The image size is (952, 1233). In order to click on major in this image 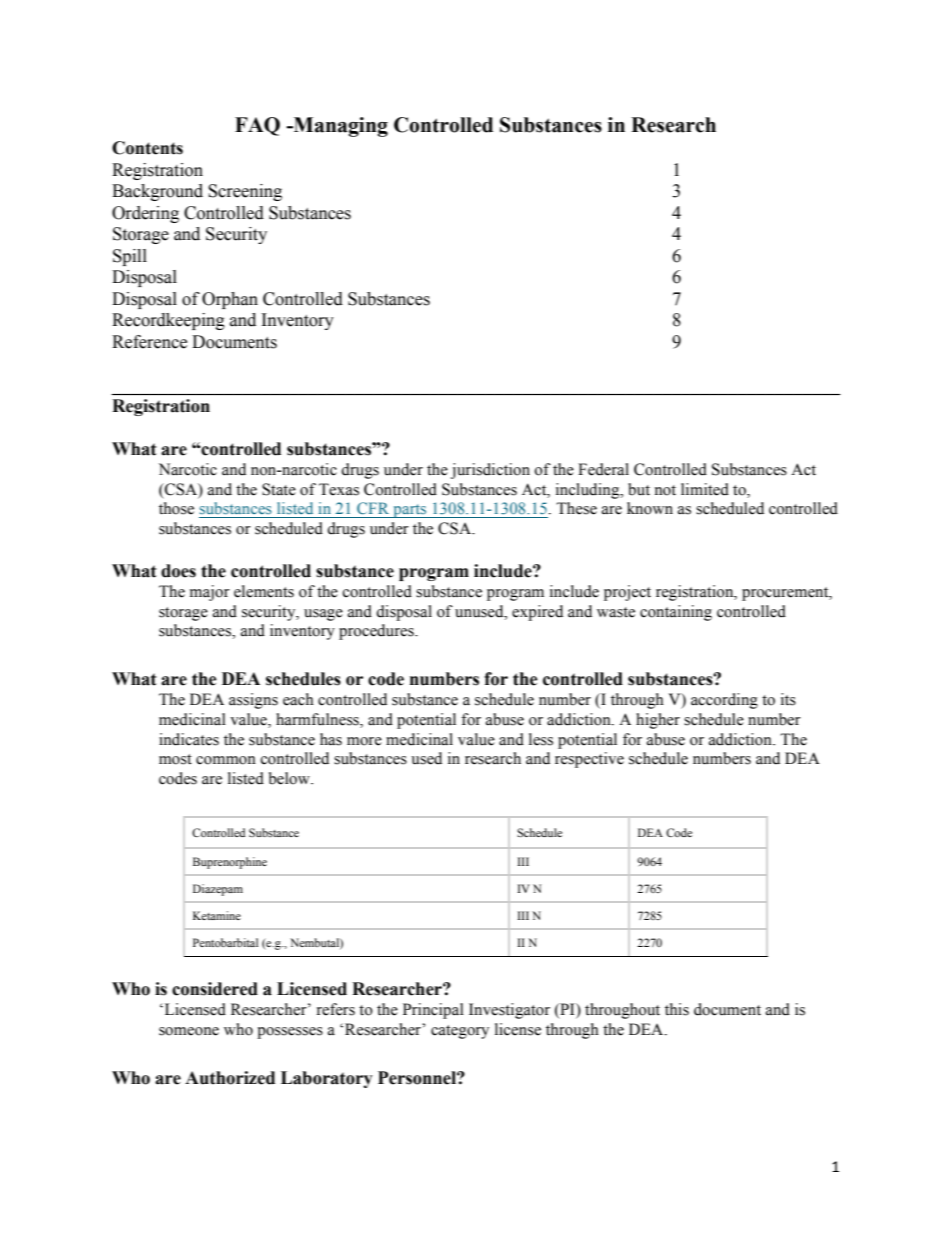, I will do `click(210, 593)`.
